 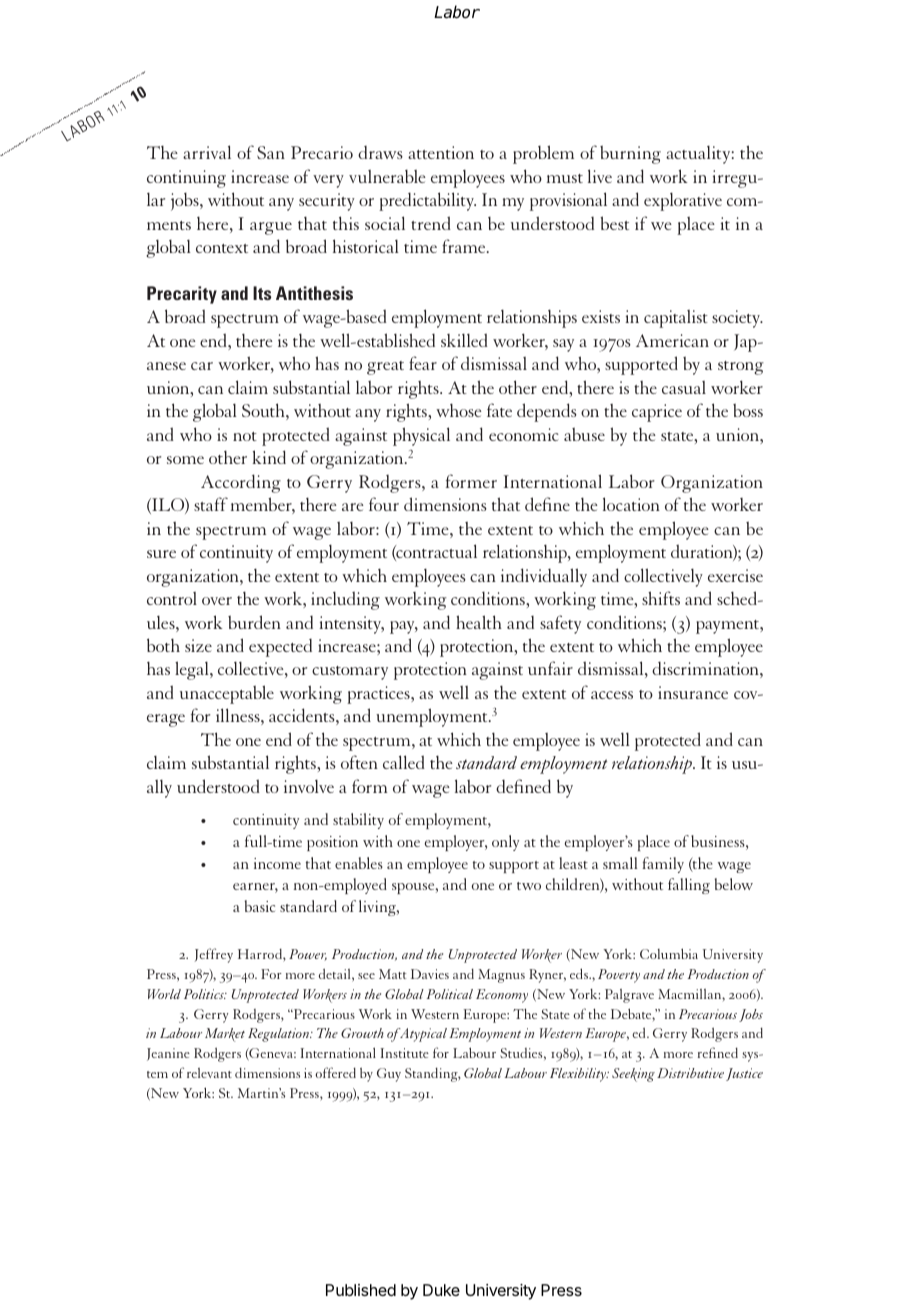 What do you see at coordinates (421, 436) in the document?
I see `physical` at bounding box center [421, 436].
